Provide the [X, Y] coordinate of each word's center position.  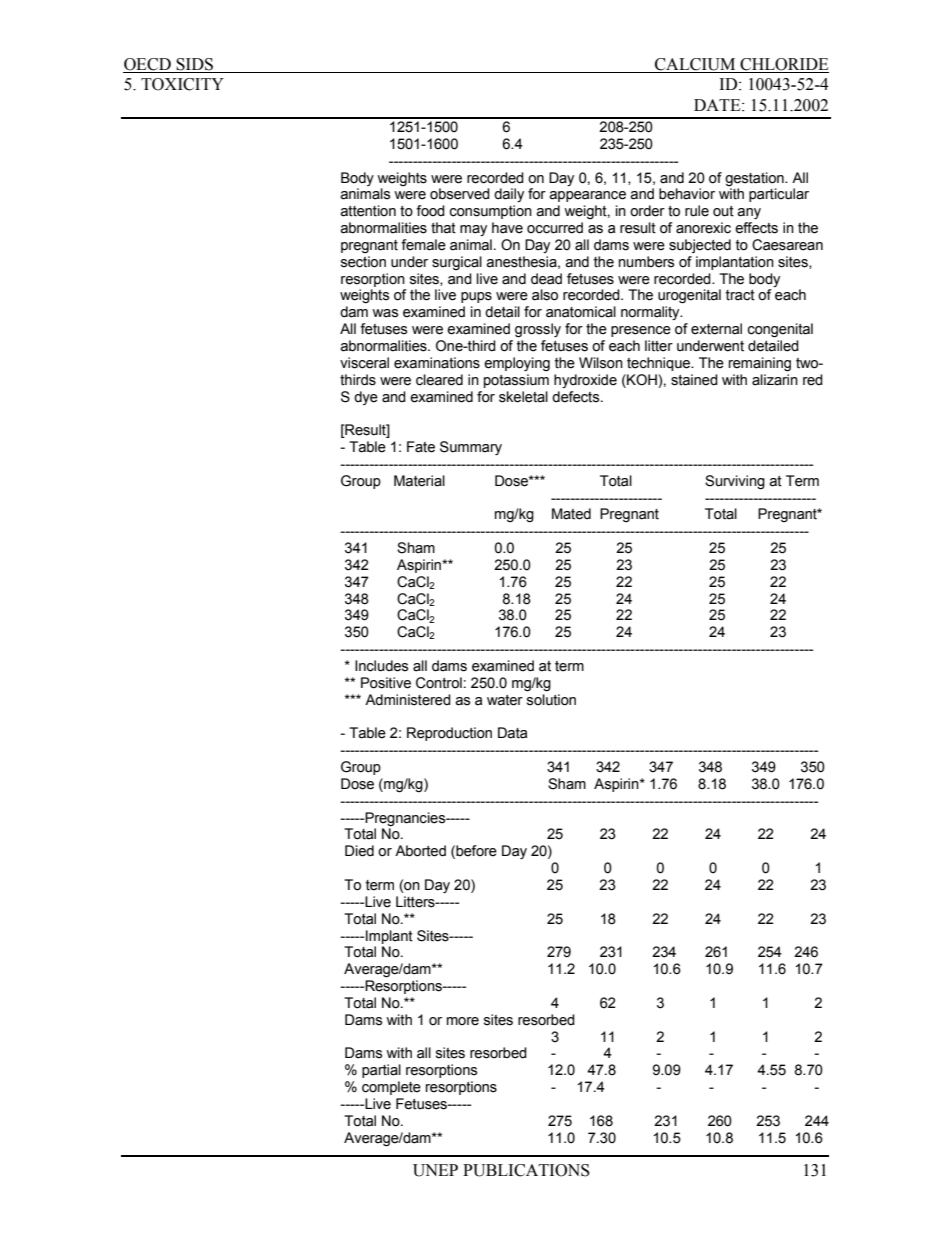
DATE [718, 105]
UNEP [435, 1170]
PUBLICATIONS [526, 1170]
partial [381, 1071]
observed [460, 194]
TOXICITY [182, 84]
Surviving [735, 482]
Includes [381, 666]
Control [439, 683]
